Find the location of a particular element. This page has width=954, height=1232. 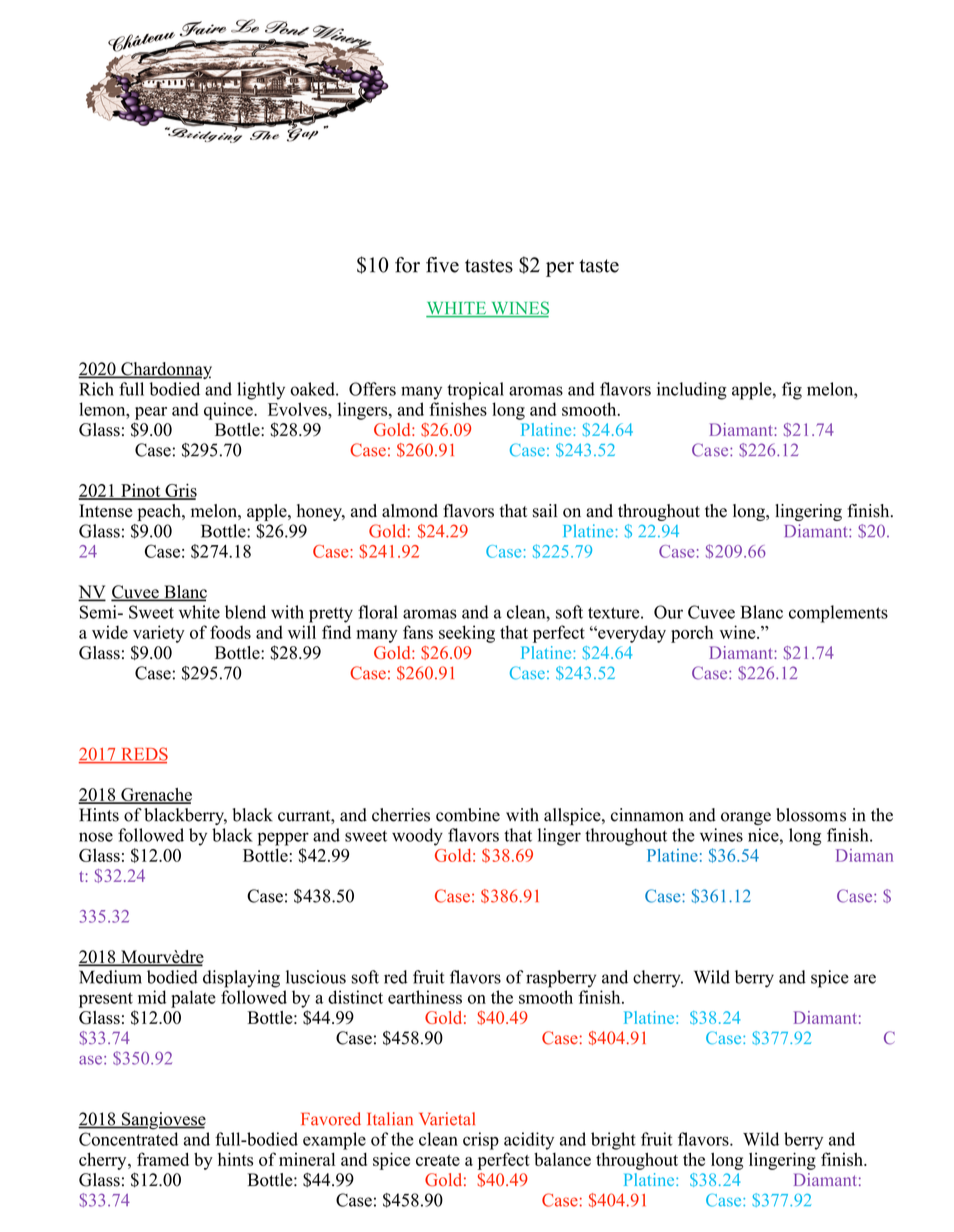

framed is located at coordinates (163, 1159).
